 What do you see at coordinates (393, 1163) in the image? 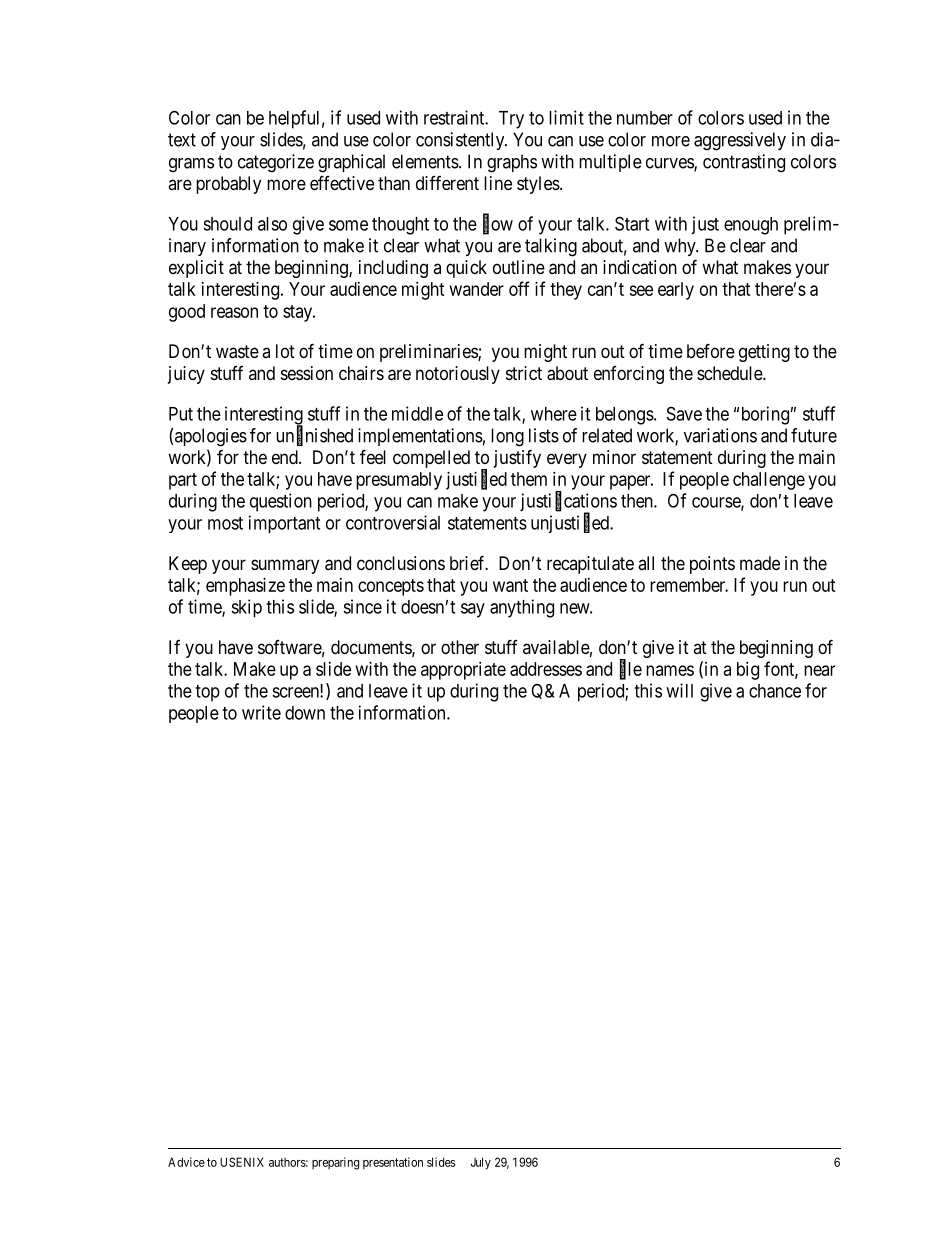
I see `presentation` at bounding box center [393, 1163].
